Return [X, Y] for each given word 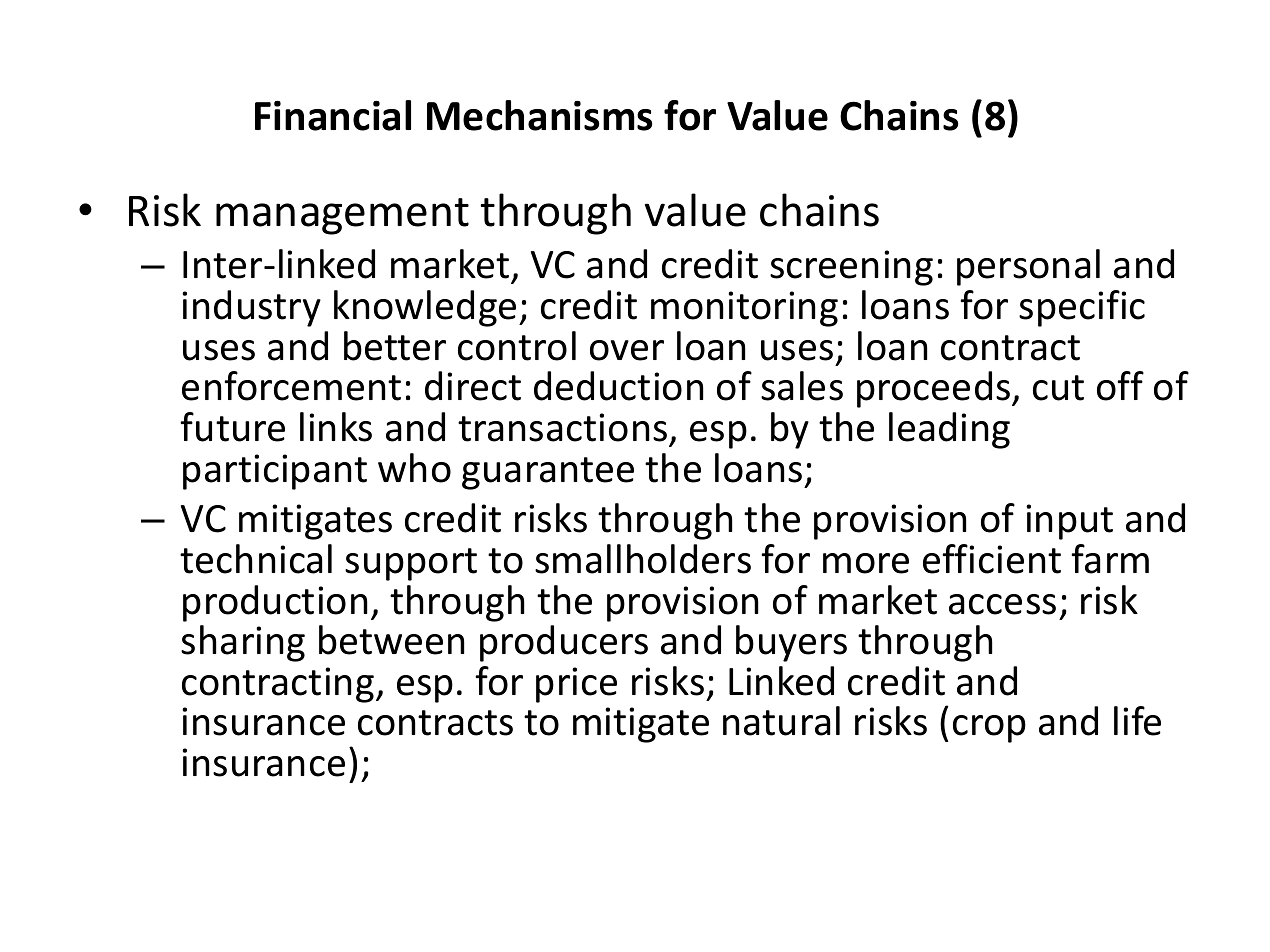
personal [1028, 267]
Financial [333, 115]
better [395, 346]
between [391, 640]
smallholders [643, 559]
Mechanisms [539, 115]
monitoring [744, 309]
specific [1082, 308]
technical [256, 559]
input [1069, 522]
